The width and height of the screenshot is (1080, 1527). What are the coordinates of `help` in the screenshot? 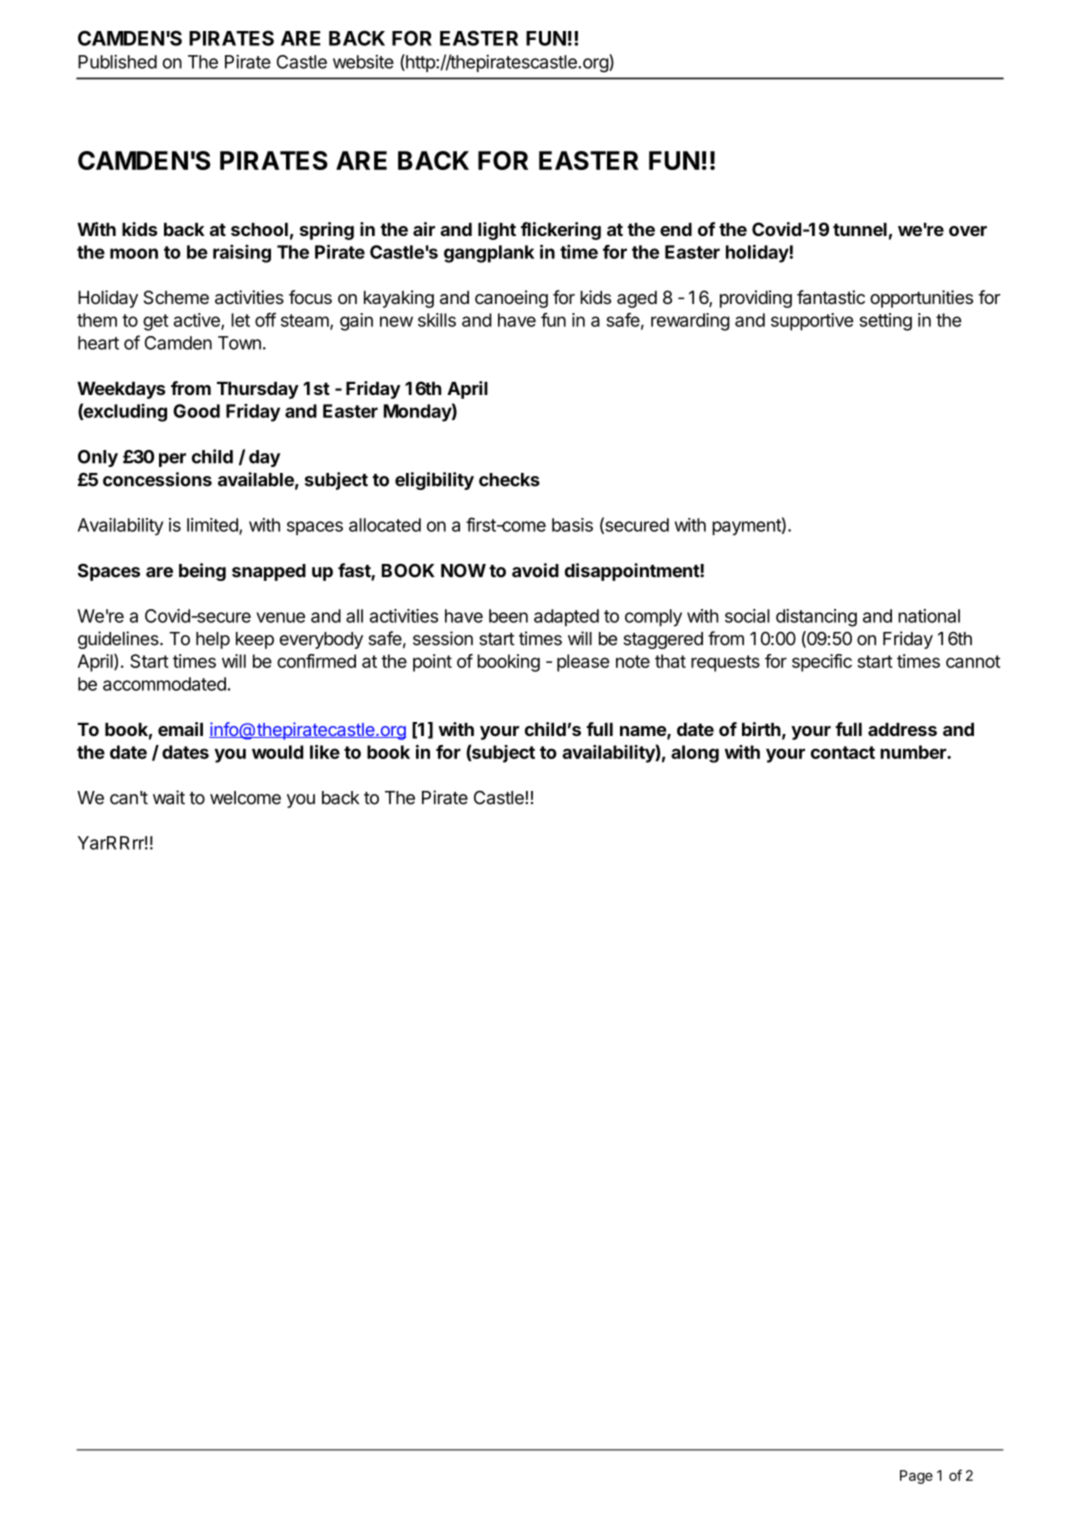 It's located at (213, 640).
